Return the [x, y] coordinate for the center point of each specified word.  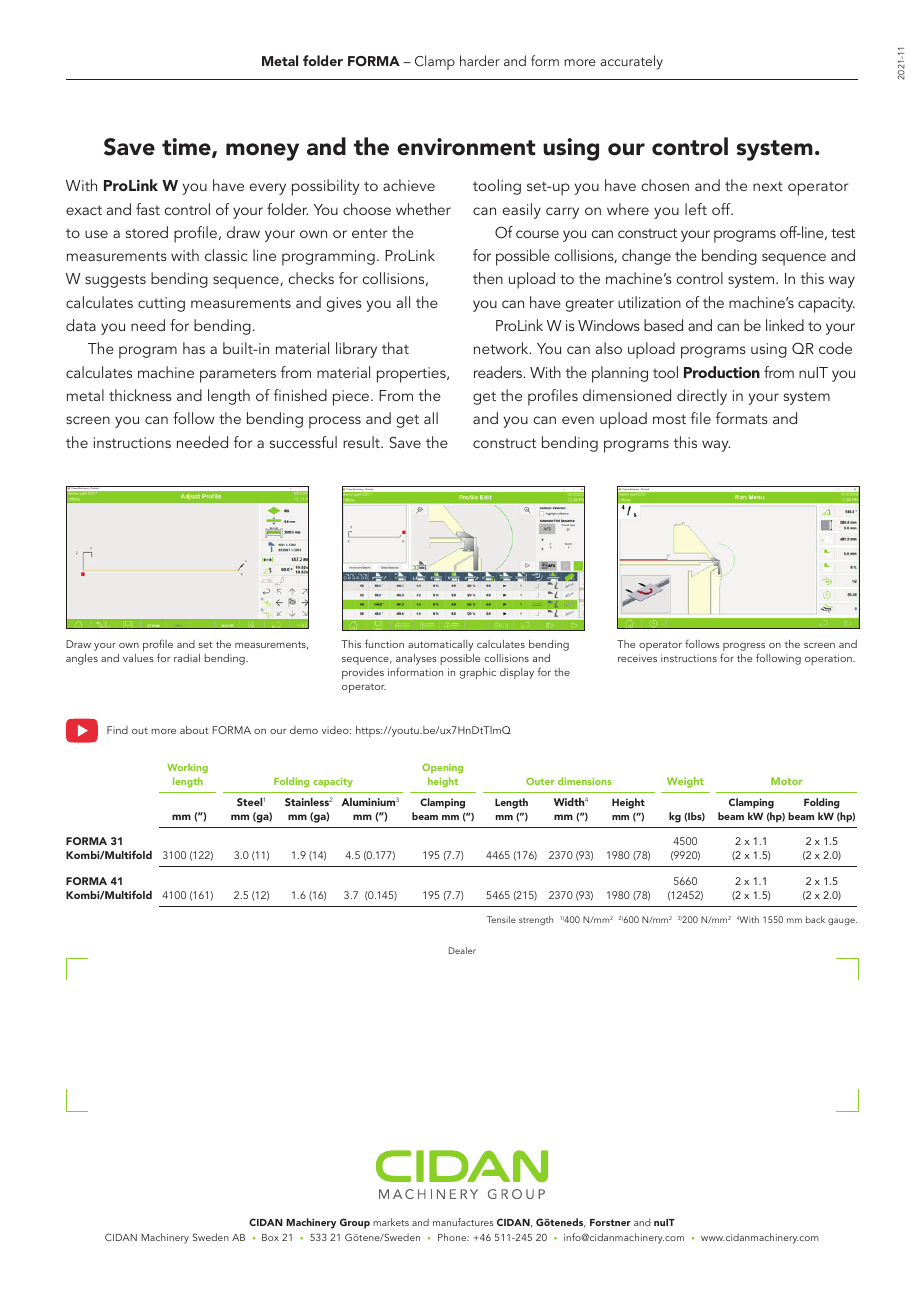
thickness [140, 395]
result [362, 442]
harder [480, 60]
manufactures [463, 1222]
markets [391, 1222]
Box [270, 1237]
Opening [442, 768]
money [262, 152]
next [768, 186]
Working [187, 768]
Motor [787, 781]
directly [702, 397]
